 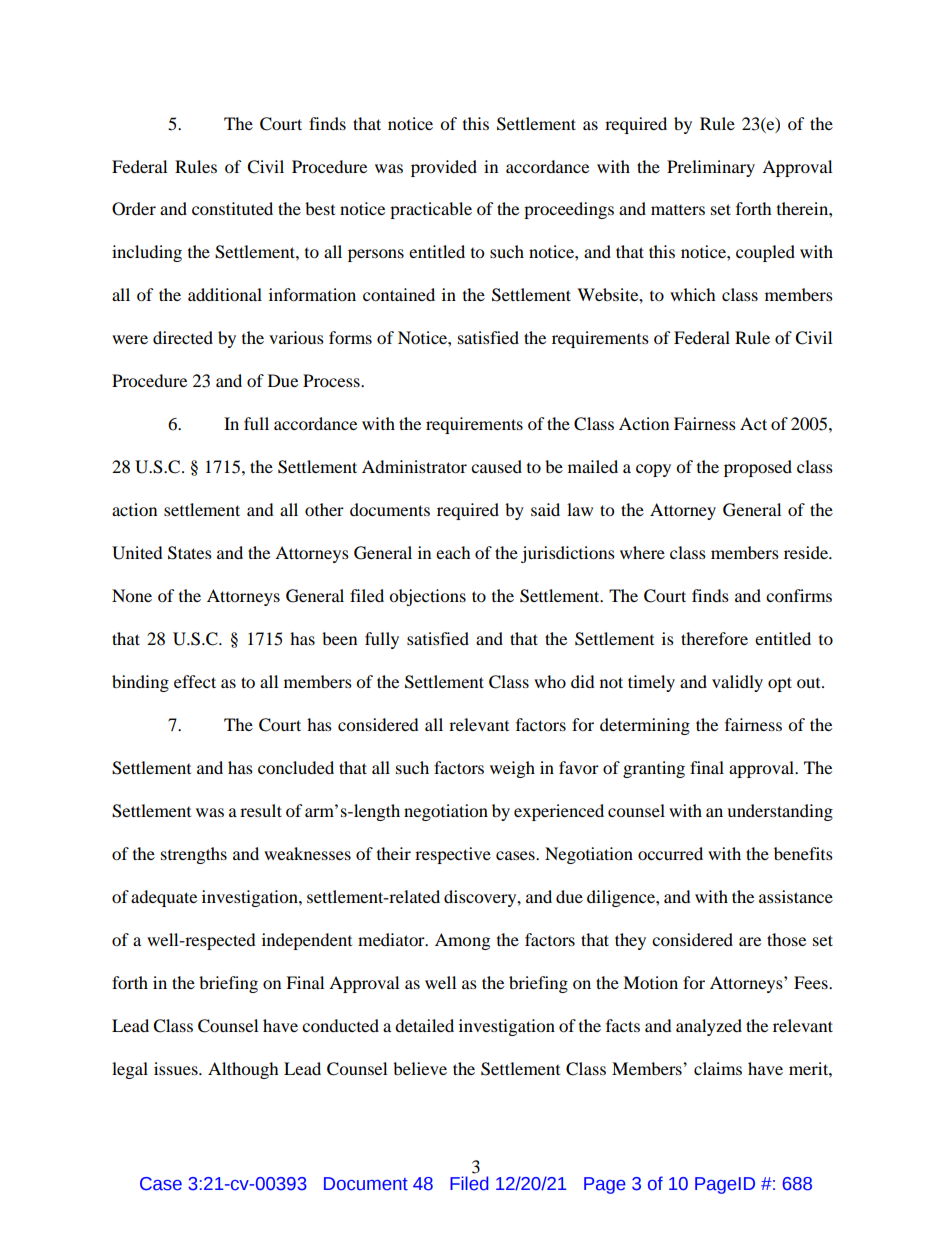 I want to click on practicable, so click(x=431, y=210).
